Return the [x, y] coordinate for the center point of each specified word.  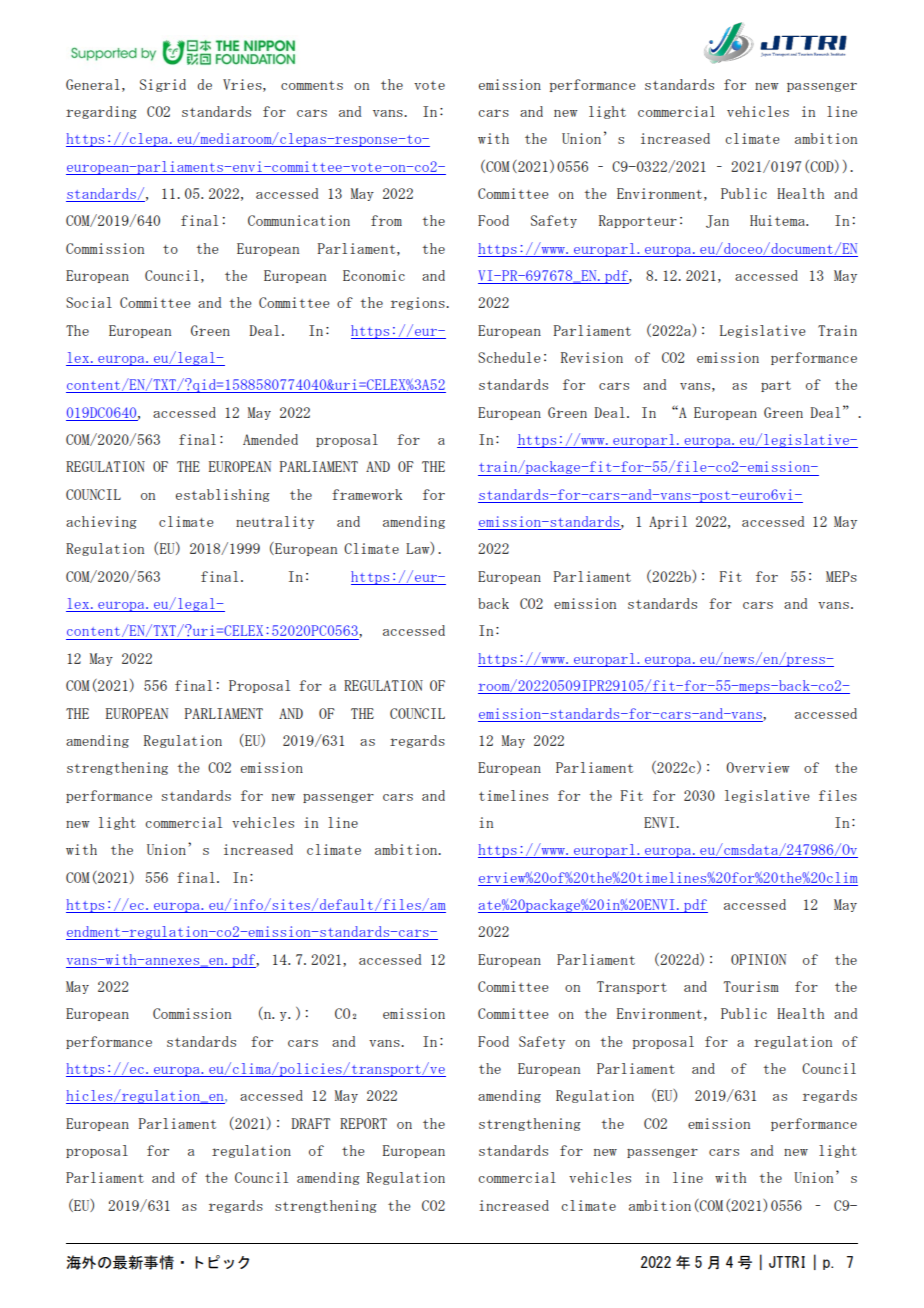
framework [367, 494]
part [776, 386]
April [668, 522]
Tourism [751, 986]
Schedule [509, 357]
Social [89, 302]
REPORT [363, 1123]
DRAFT [310, 1123]
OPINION [758, 959]
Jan [717, 221]
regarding [101, 112]
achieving [101, 522]
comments [312, 85]
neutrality [275, 522]
